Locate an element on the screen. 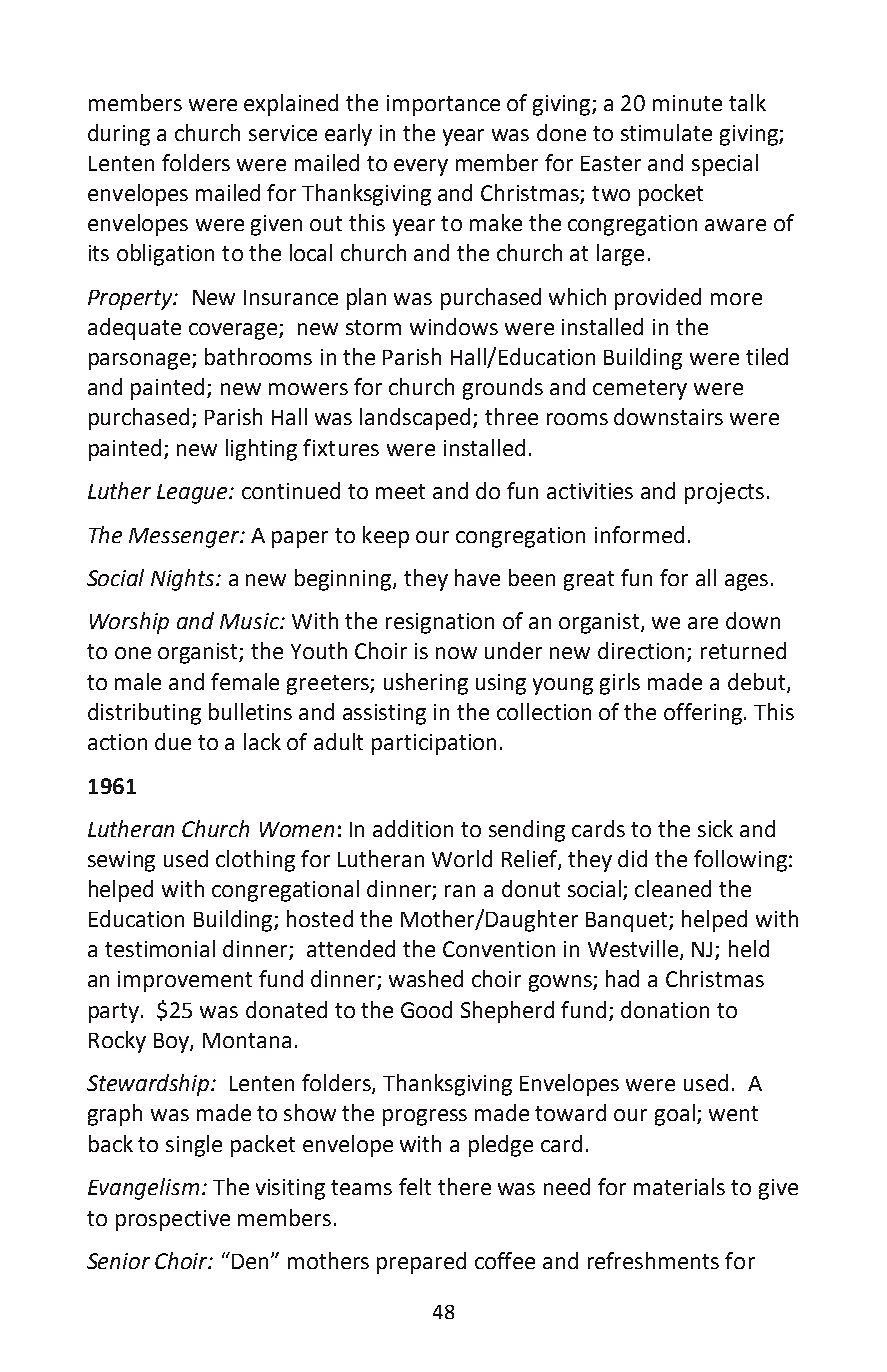  offering is located at coordinates (704, 714).
